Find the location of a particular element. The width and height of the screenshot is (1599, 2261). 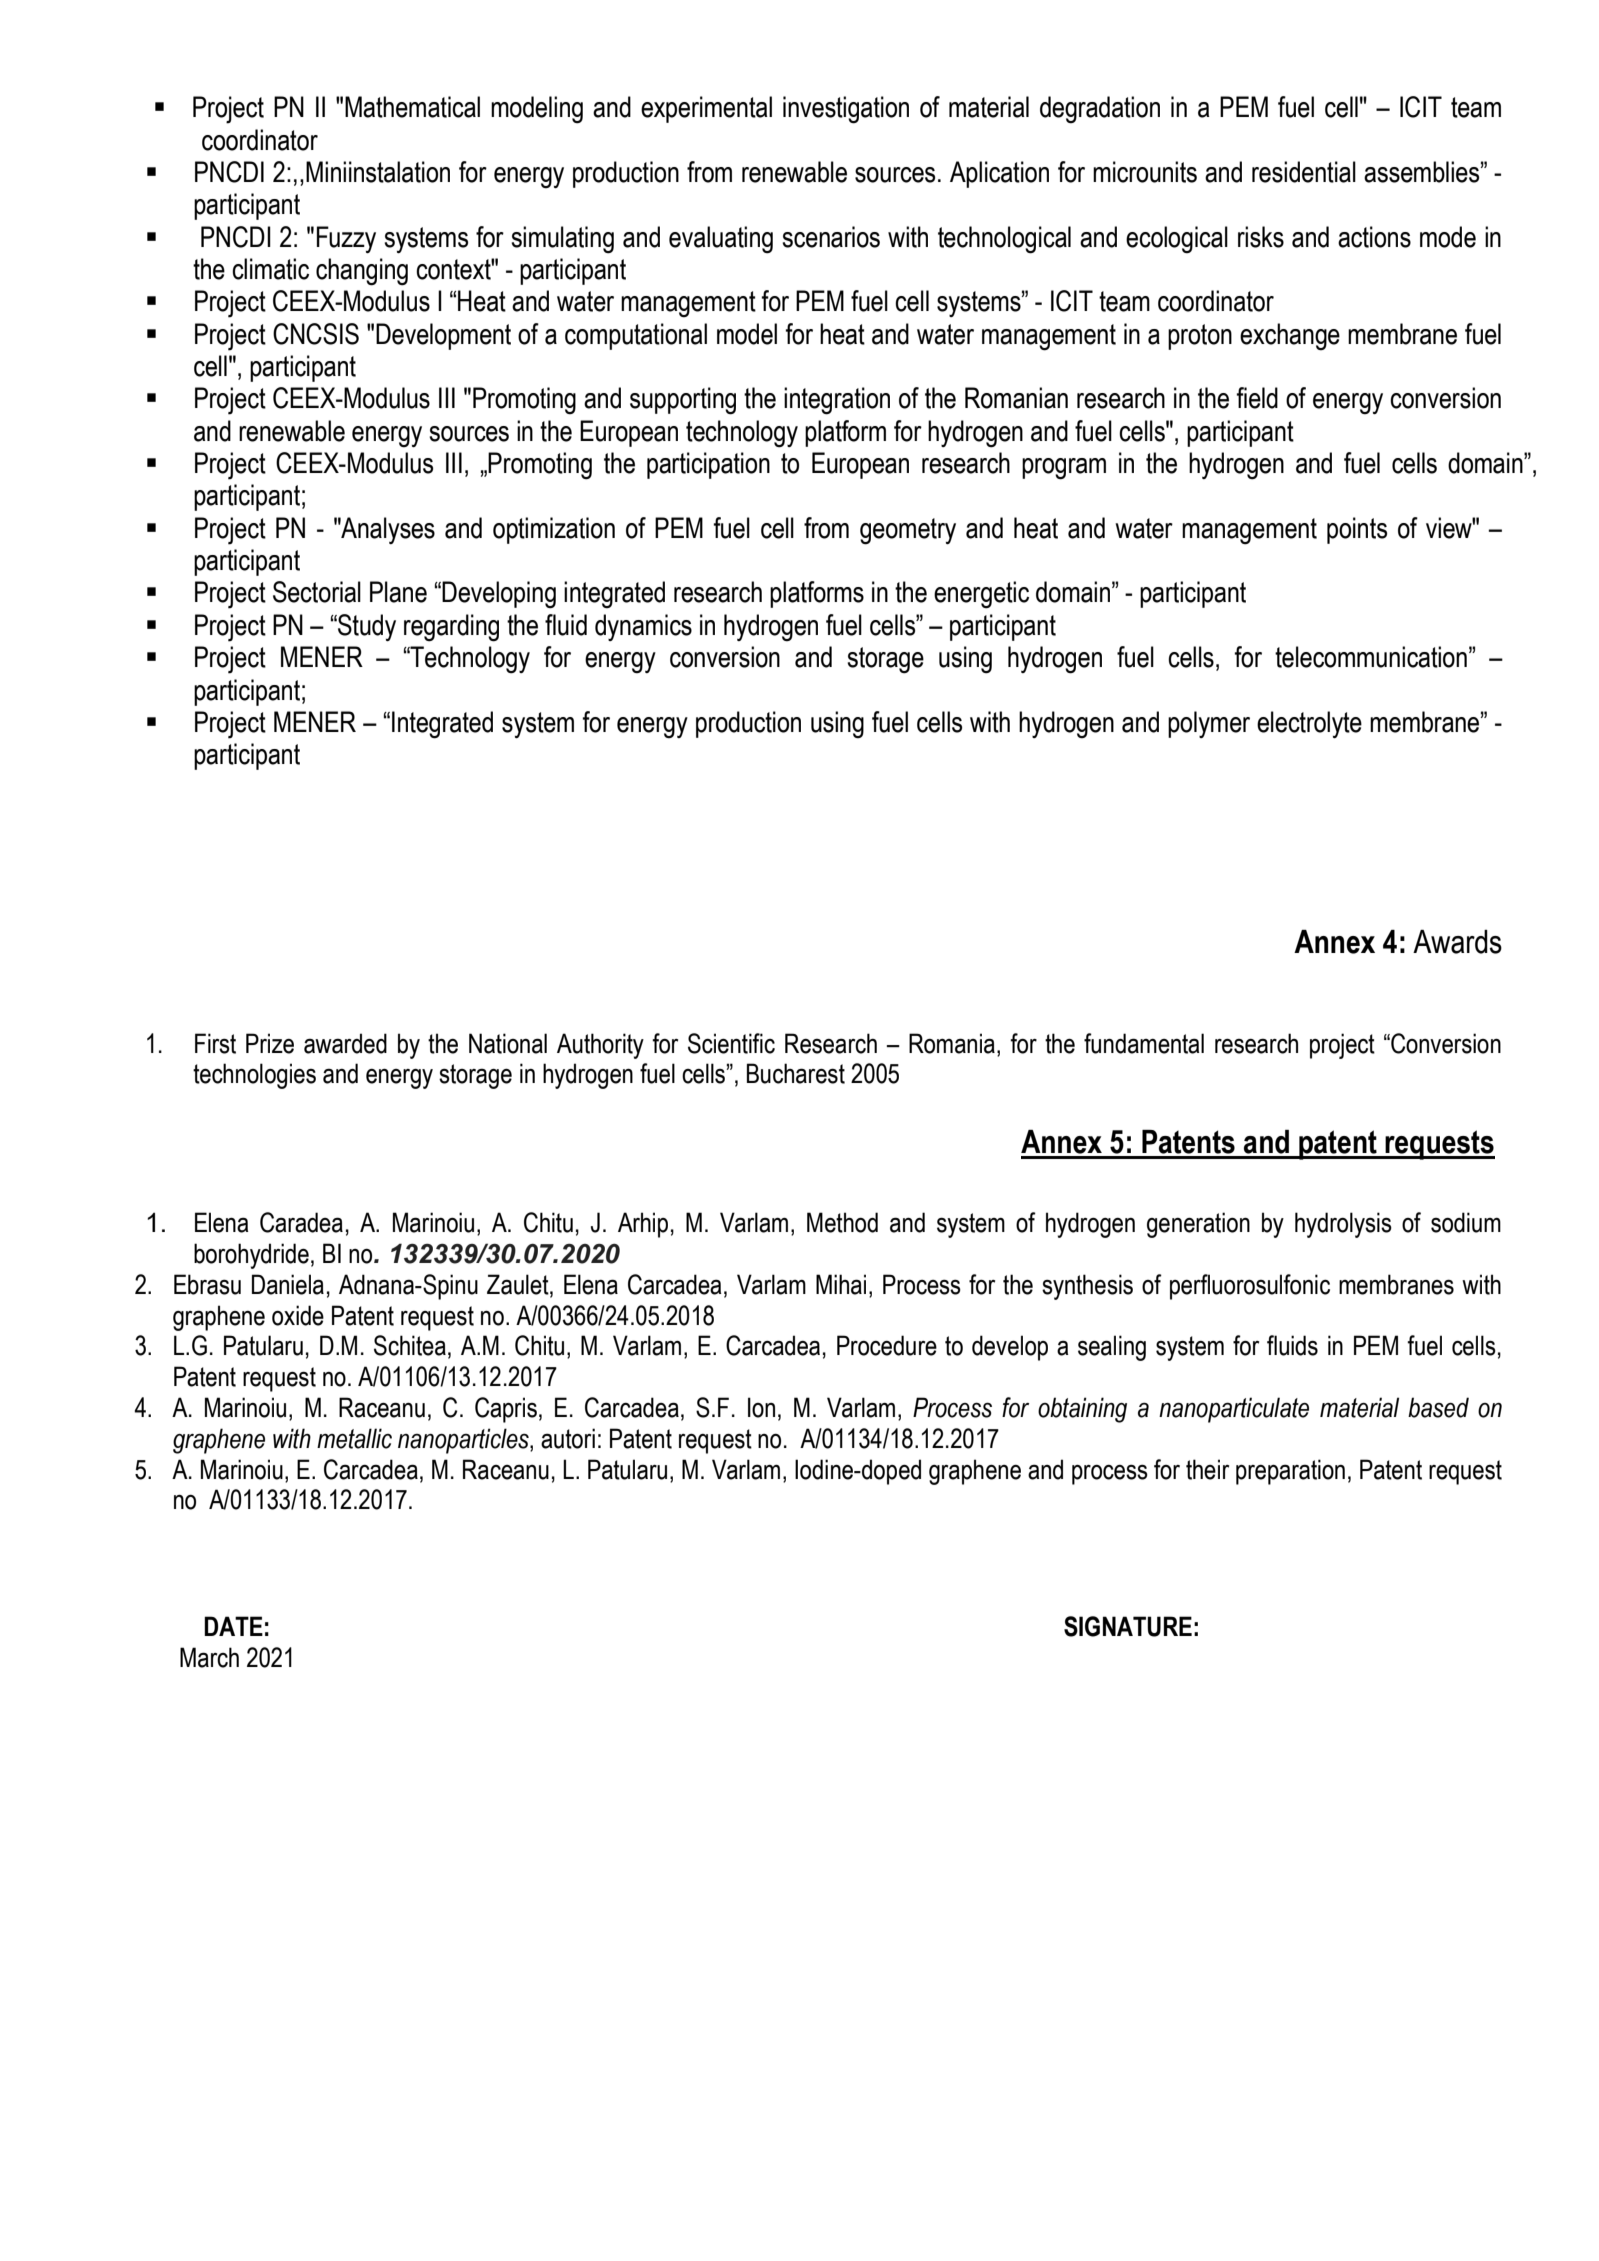

preparation is located at coordinates (1290, 1472).
